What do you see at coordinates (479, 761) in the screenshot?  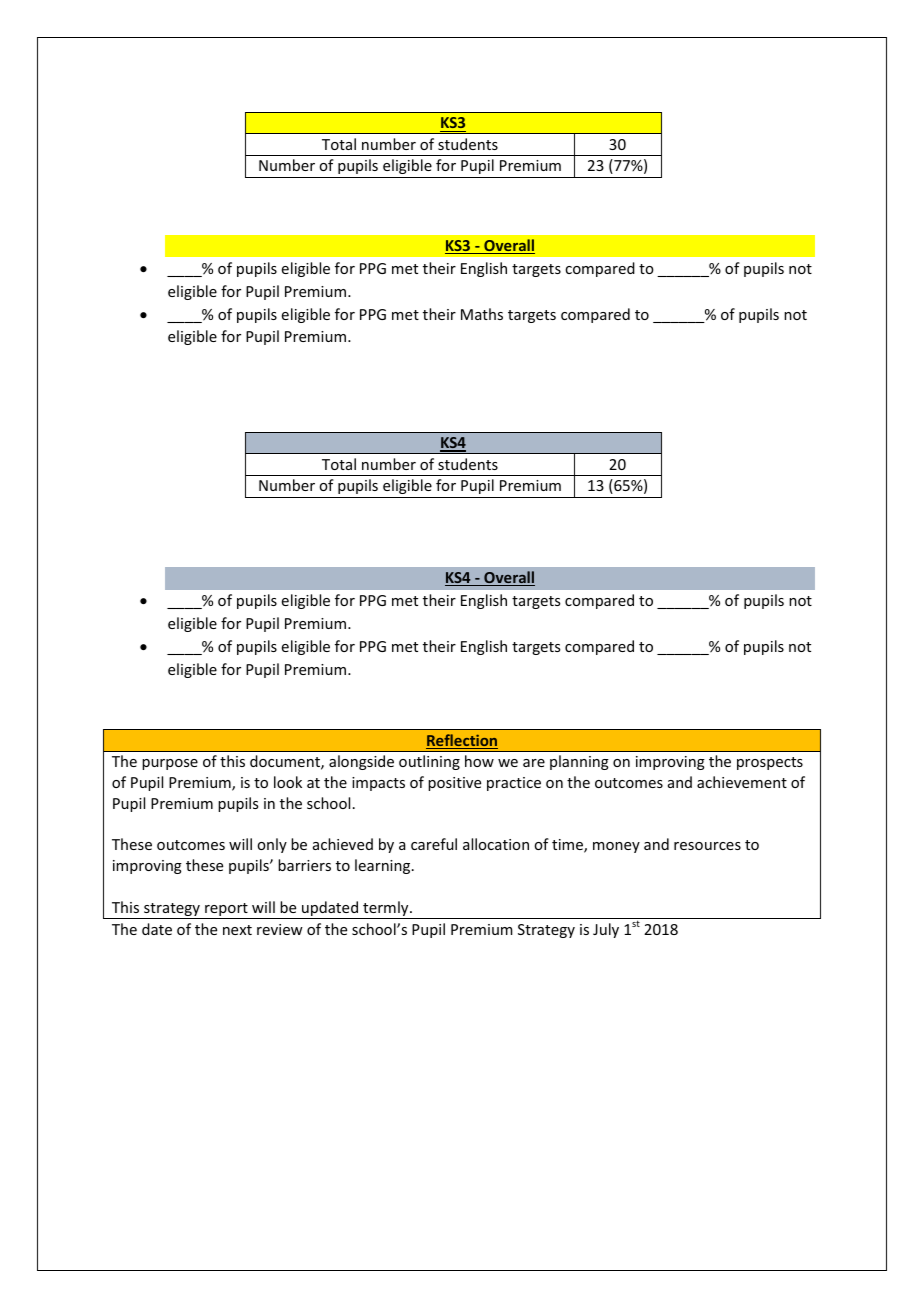 I see `how` at bounding box center [479, 761].
